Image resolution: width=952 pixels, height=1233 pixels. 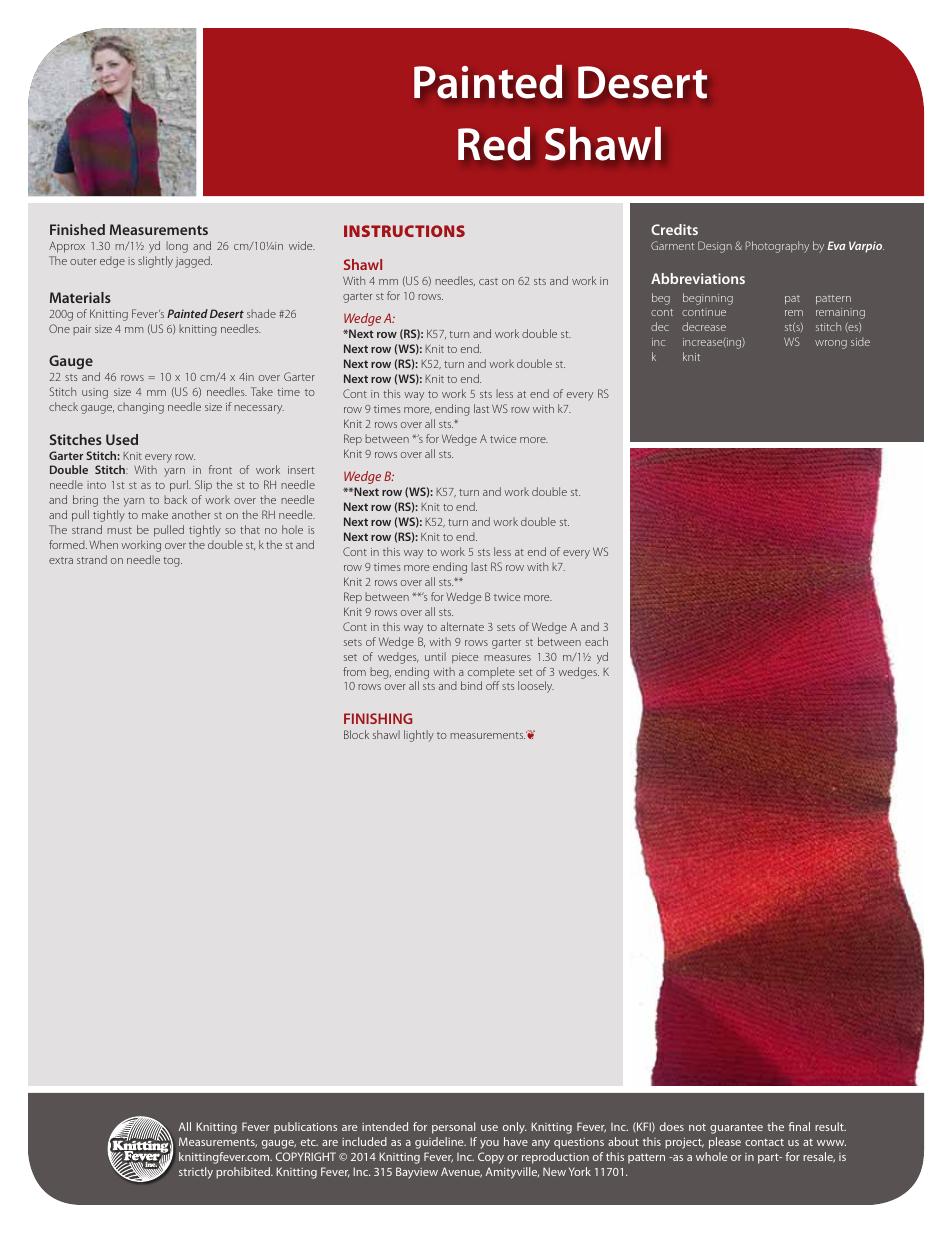 What do you see at coordinates (831, 344) in the screenshot?
I see `wrong` at bounding box center [831, 344].
